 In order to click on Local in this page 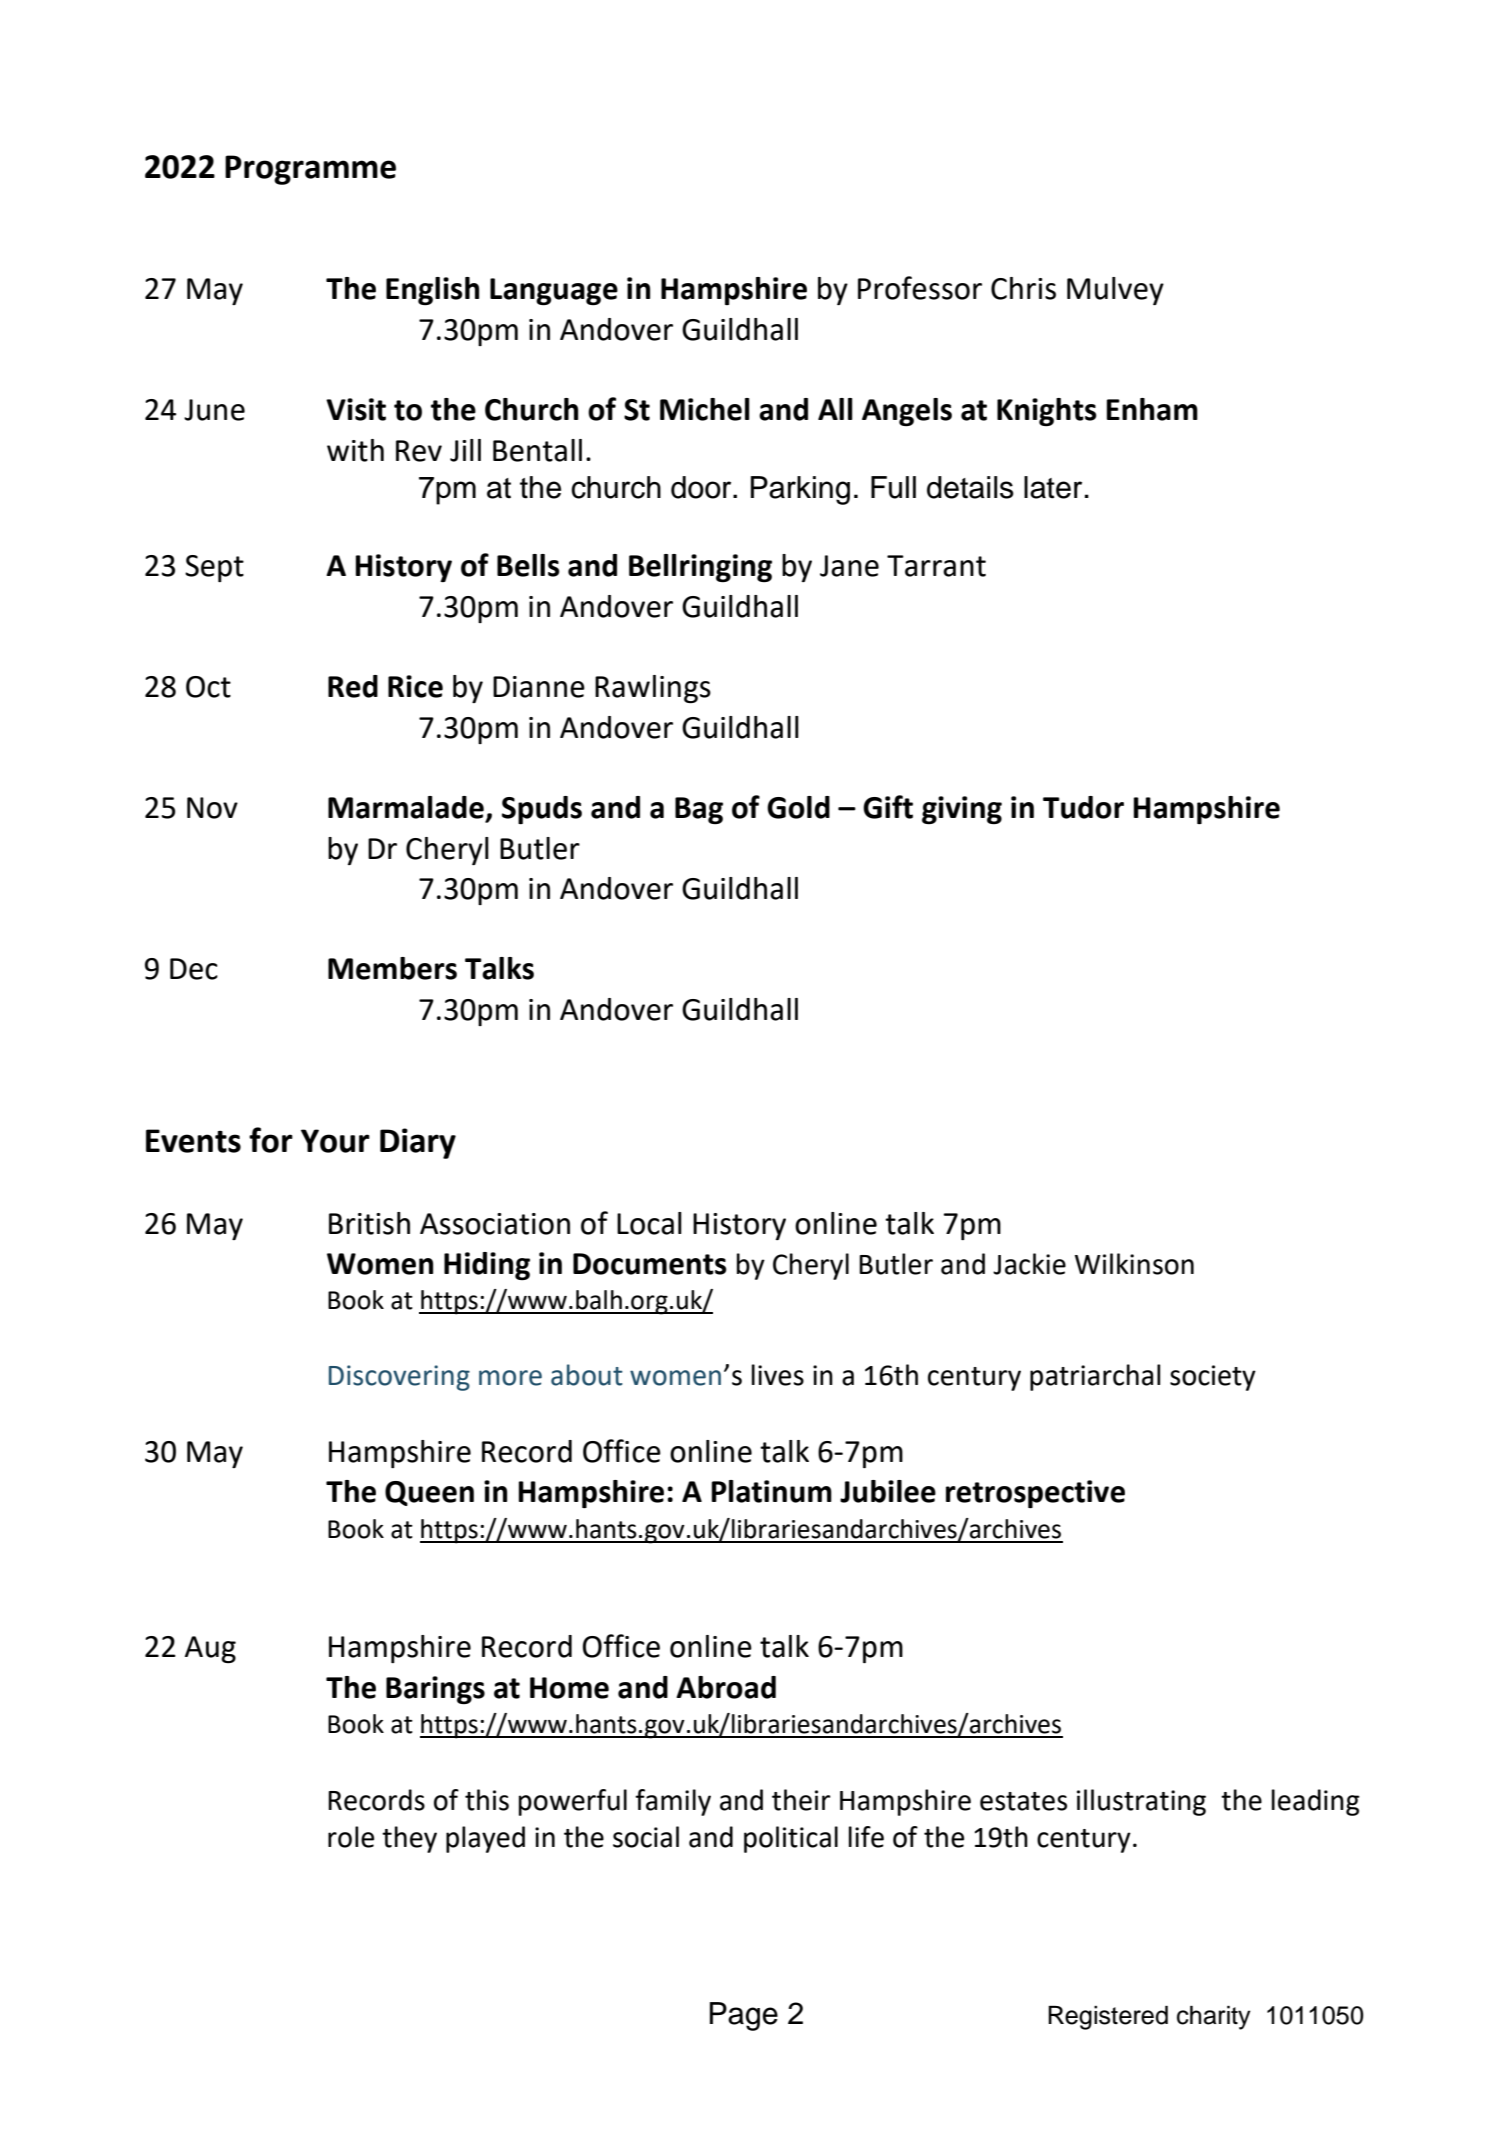, I will do `click(649, 1223)`.
